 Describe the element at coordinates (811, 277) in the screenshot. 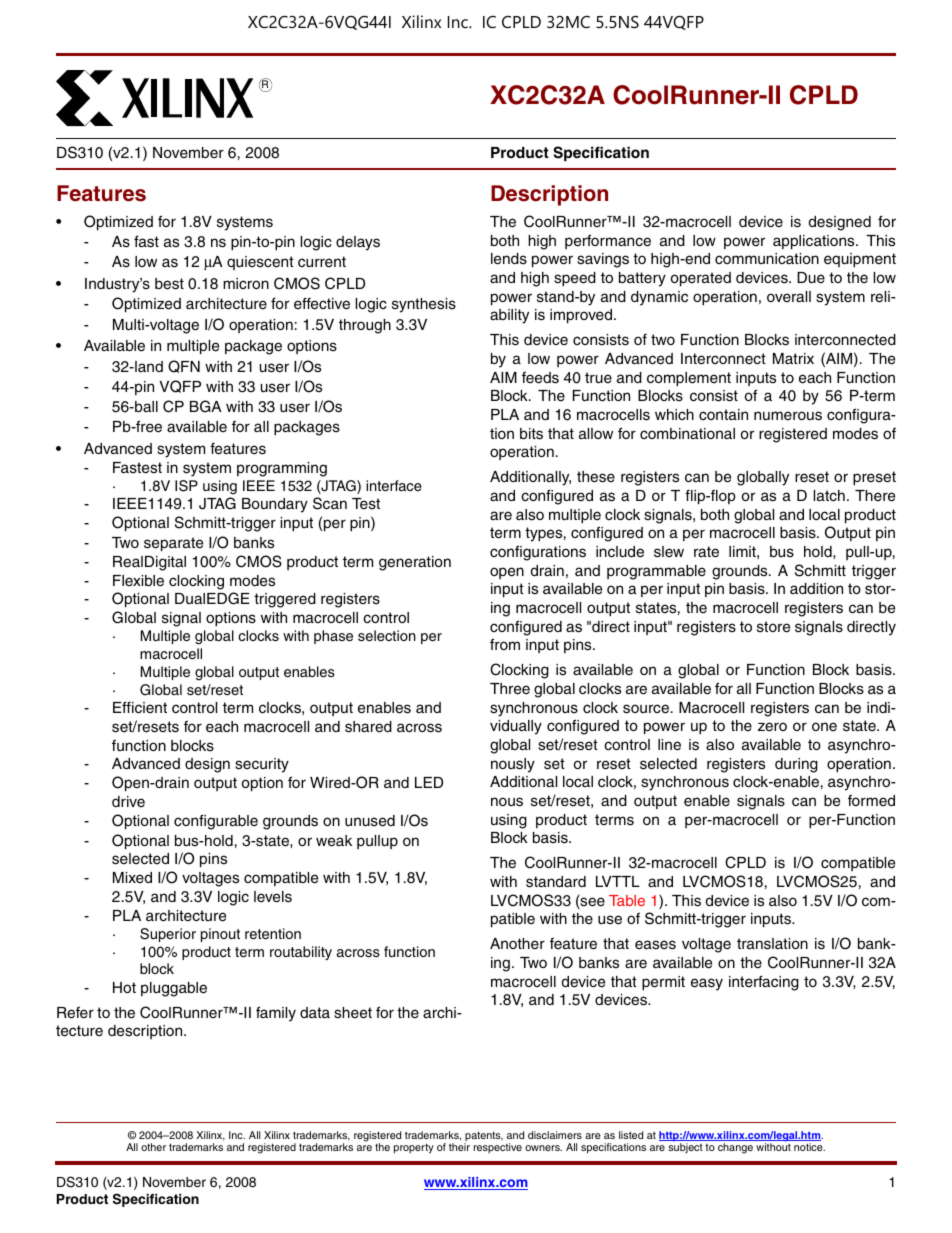

I see `Due` at that location.
